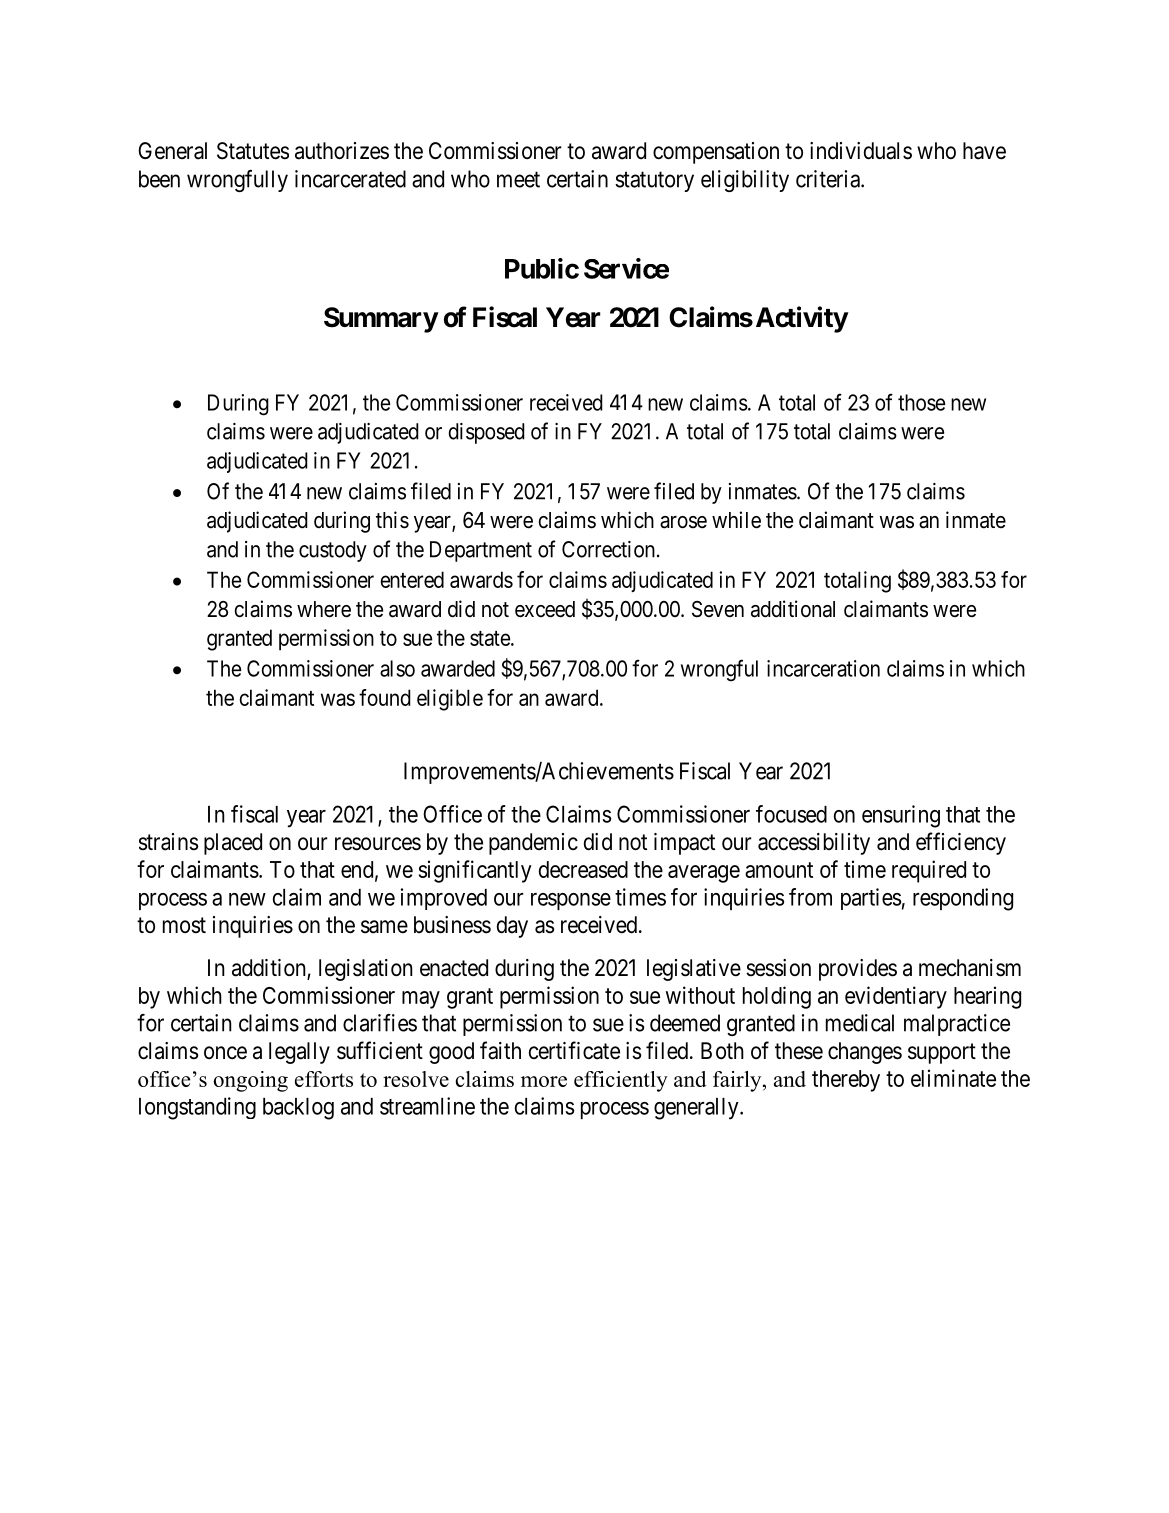  I want to click on ongoing, so click(250, 1081).
